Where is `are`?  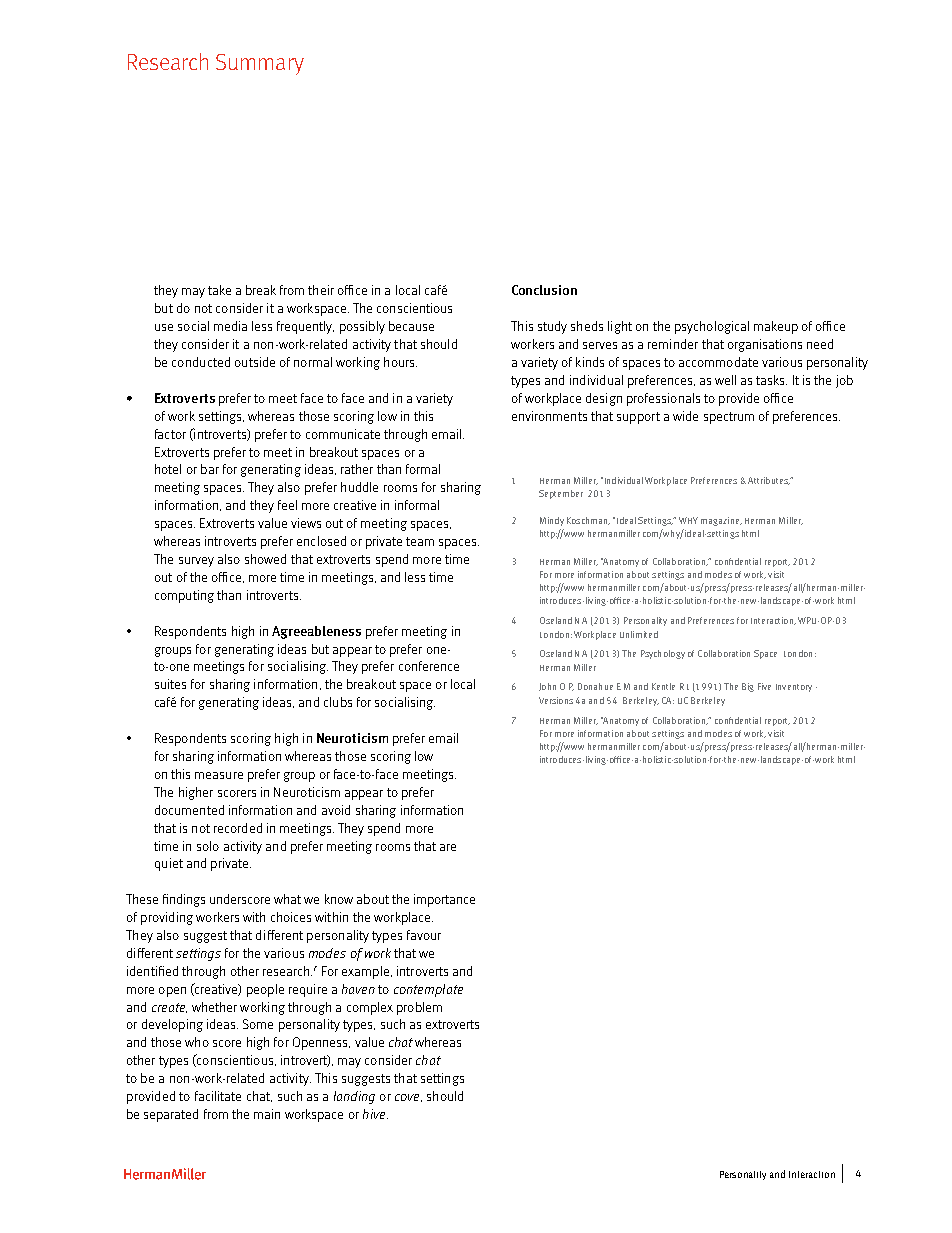 are is located at coordinates (448, 847).
